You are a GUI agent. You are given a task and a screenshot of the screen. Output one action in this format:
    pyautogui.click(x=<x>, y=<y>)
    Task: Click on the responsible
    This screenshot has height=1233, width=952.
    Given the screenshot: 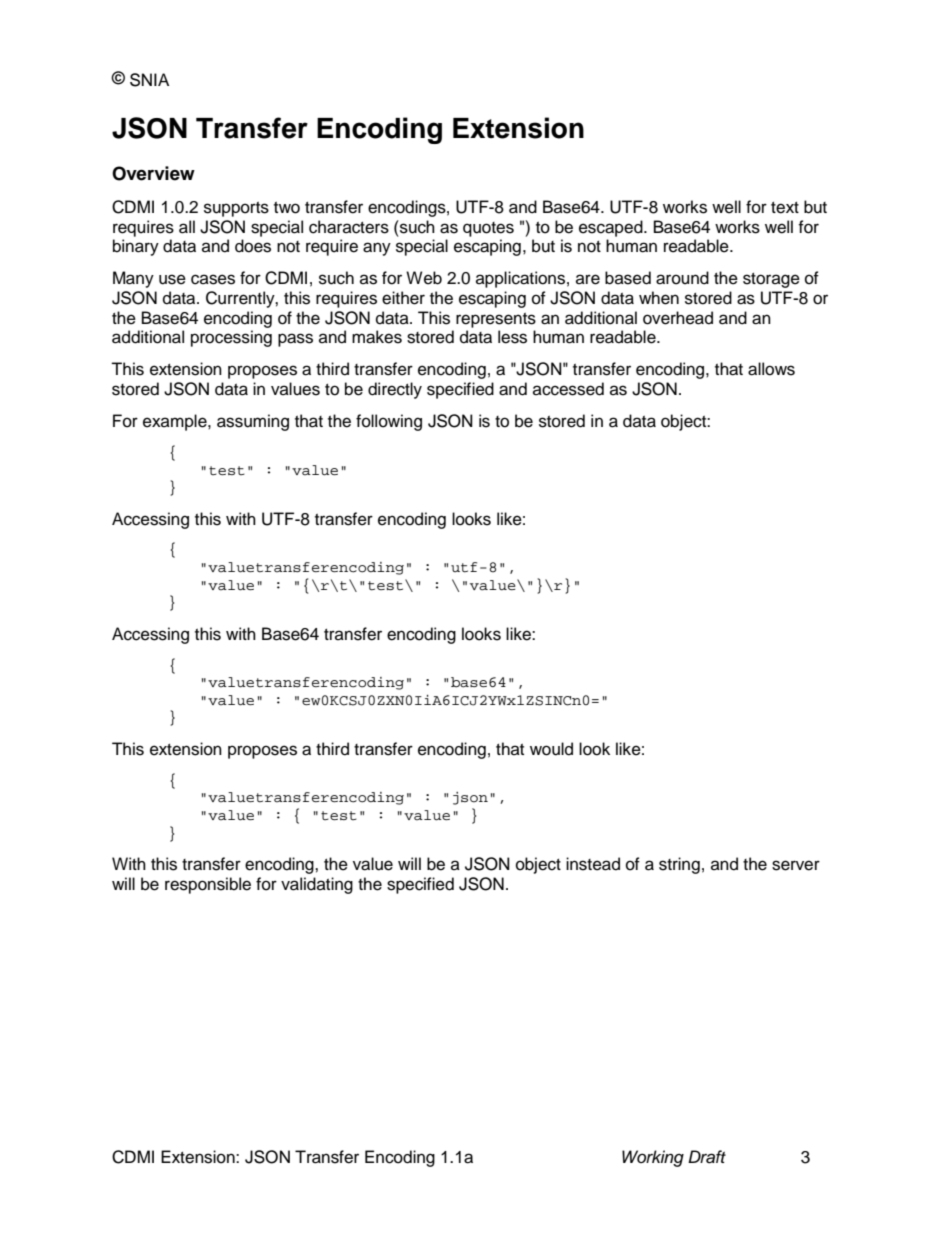 What is the action you would take?
    pyautogui.click(x=208, y=885)
